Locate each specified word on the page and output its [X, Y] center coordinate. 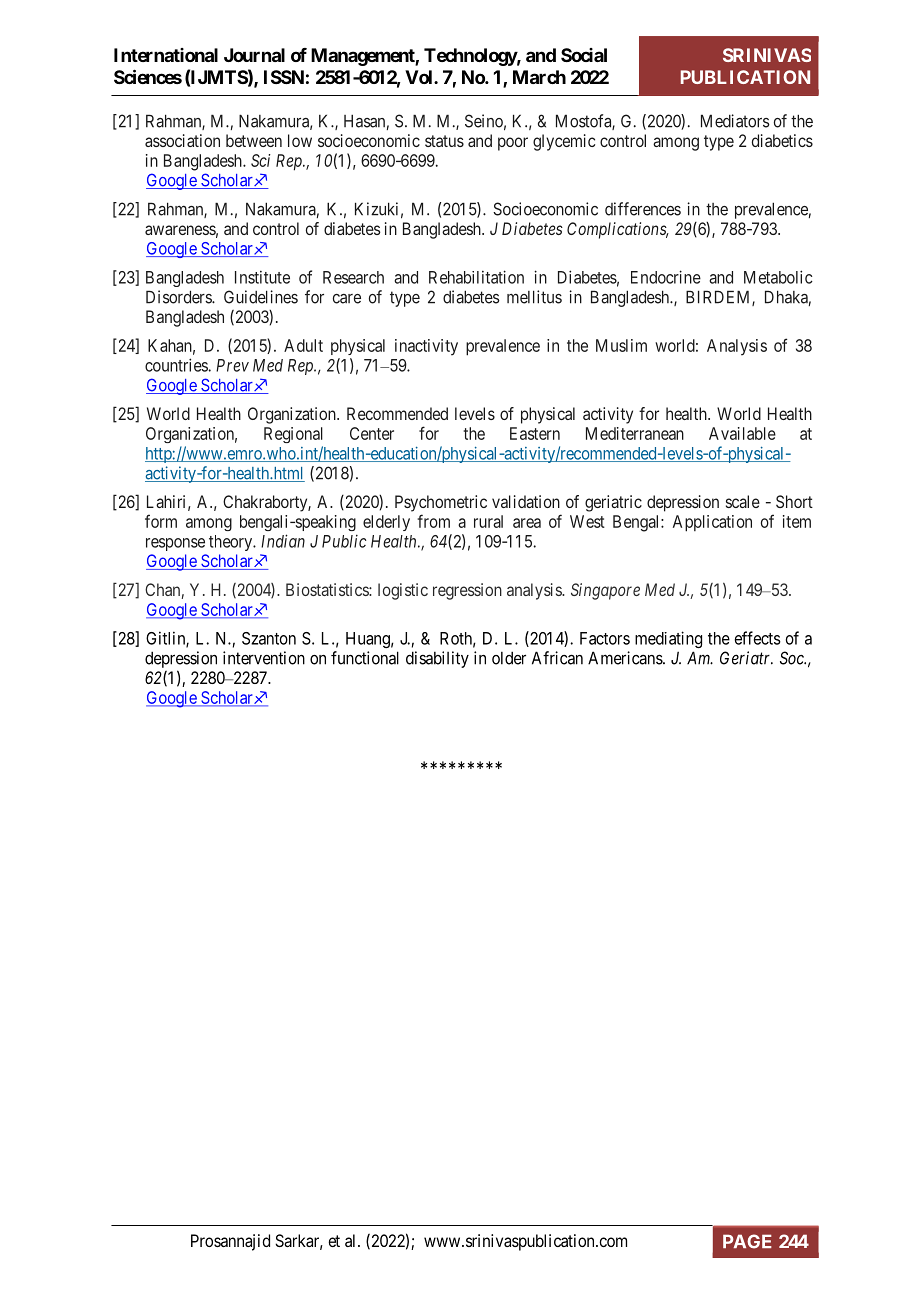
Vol [420, 77]
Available [742, 433]
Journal [254, 55]
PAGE [747, 1241]
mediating [668, 639]
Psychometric [441, 503]
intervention [264, 658]
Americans [626, 658]
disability [437, 659]
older [509, 658]
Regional [293, 435]
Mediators [735, 121]
